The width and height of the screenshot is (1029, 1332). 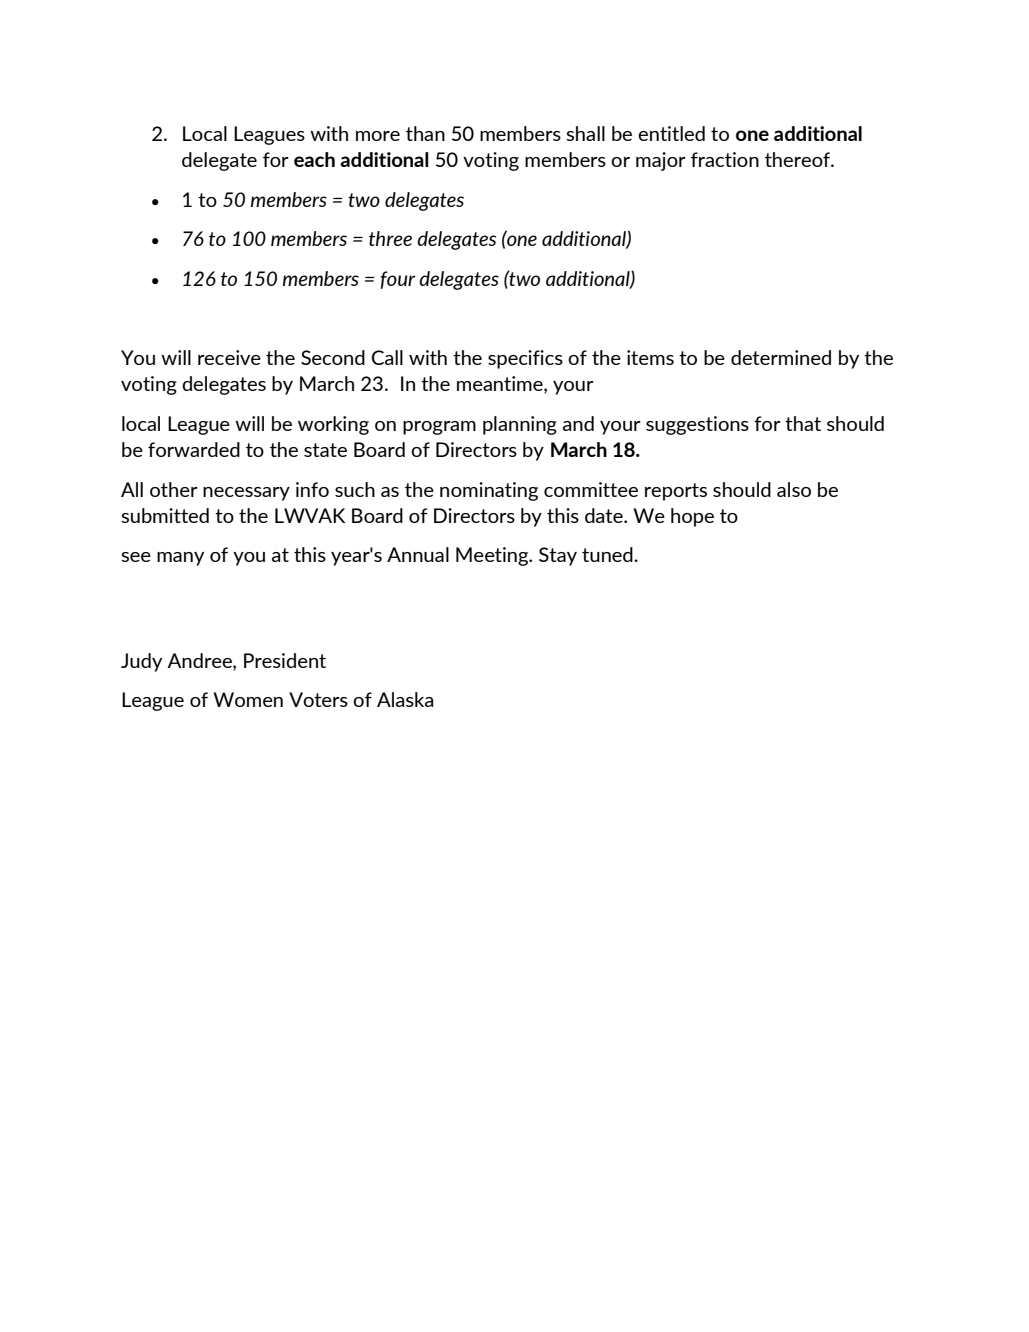 I want to click on each, so click(x=314, y=159).
